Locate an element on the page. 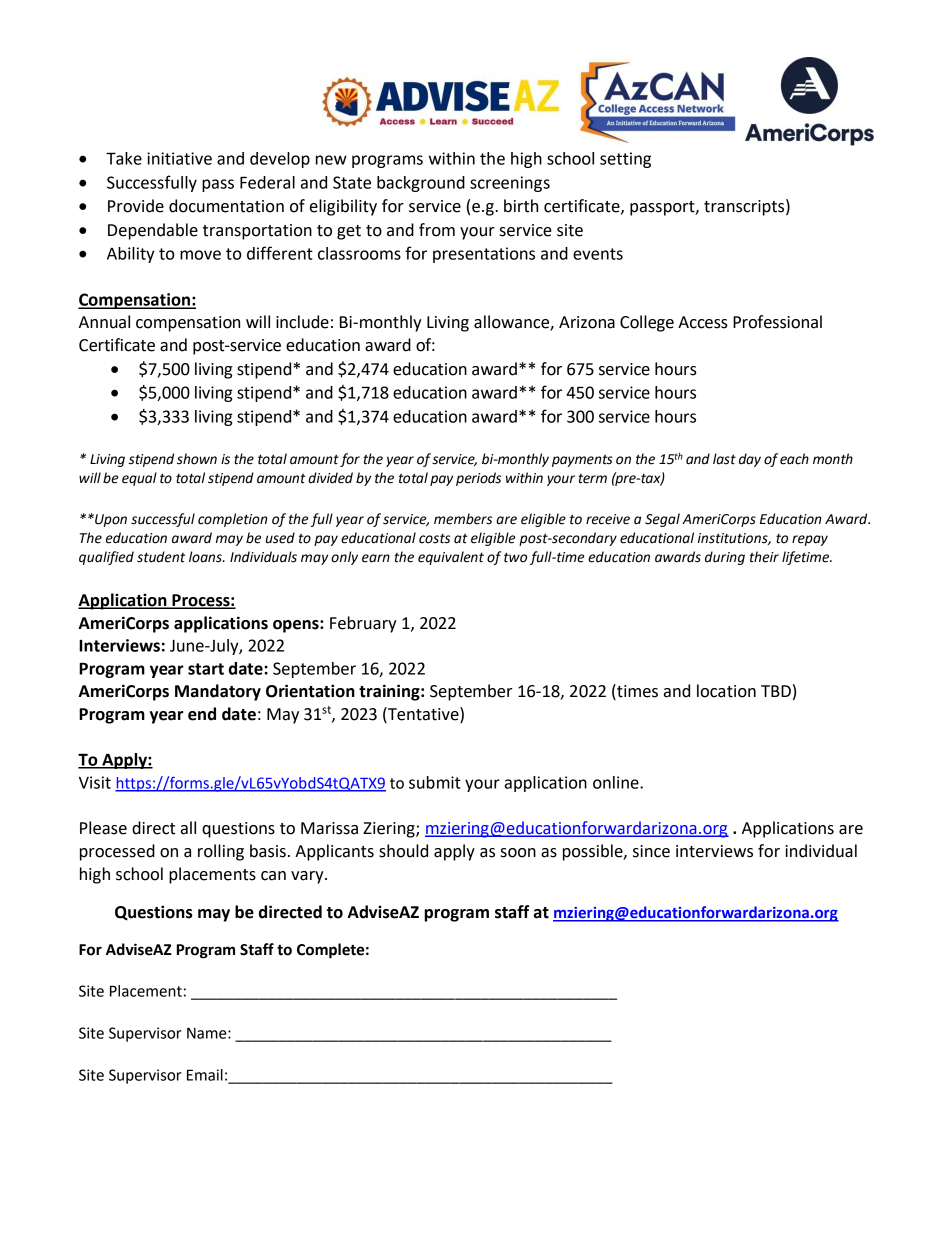  background is located at coordinates (421, 184).
